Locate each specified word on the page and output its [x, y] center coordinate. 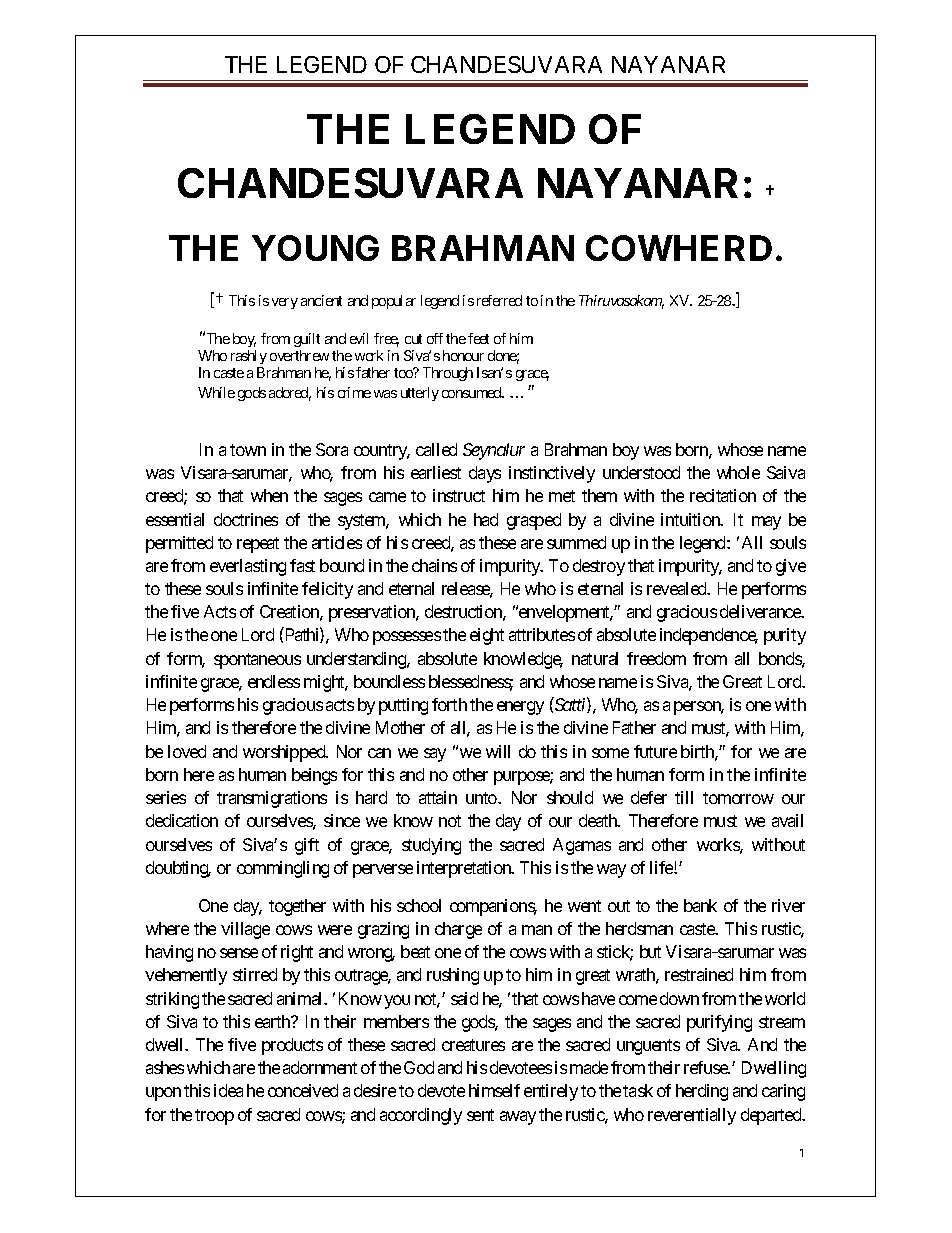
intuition [691, 519]
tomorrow [738, 798]
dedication [182, 820]
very [285, 303]
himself [494, 1090]
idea [228, 1090]
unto [482, 798]
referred [499, 300]
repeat [258, 545]
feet [478, 338]
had [486, 519]
